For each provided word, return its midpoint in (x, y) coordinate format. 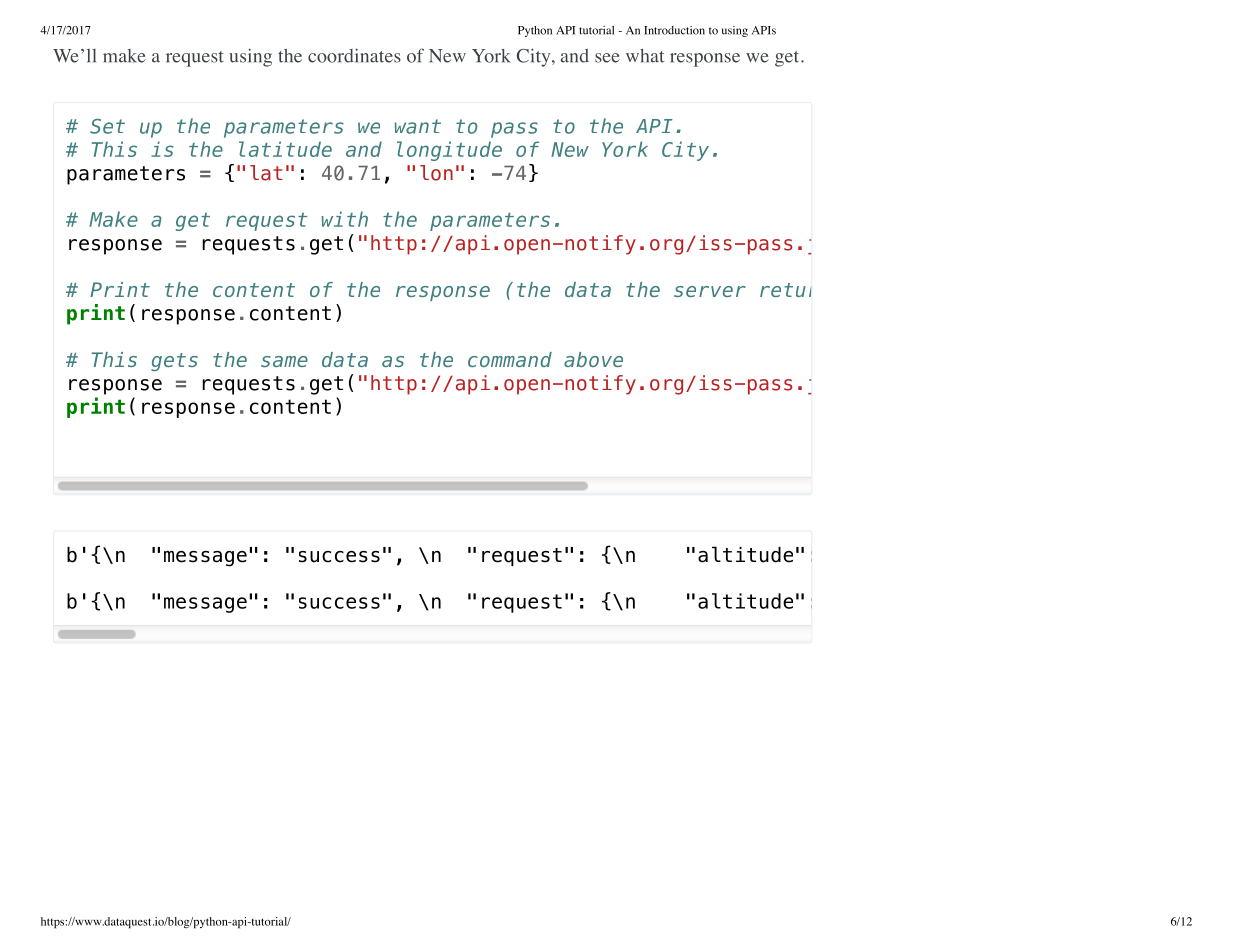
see (607, 58)
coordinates (354, 55)
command (510, 359)
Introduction (674, 30)
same (284, 361)
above (593, 359)
